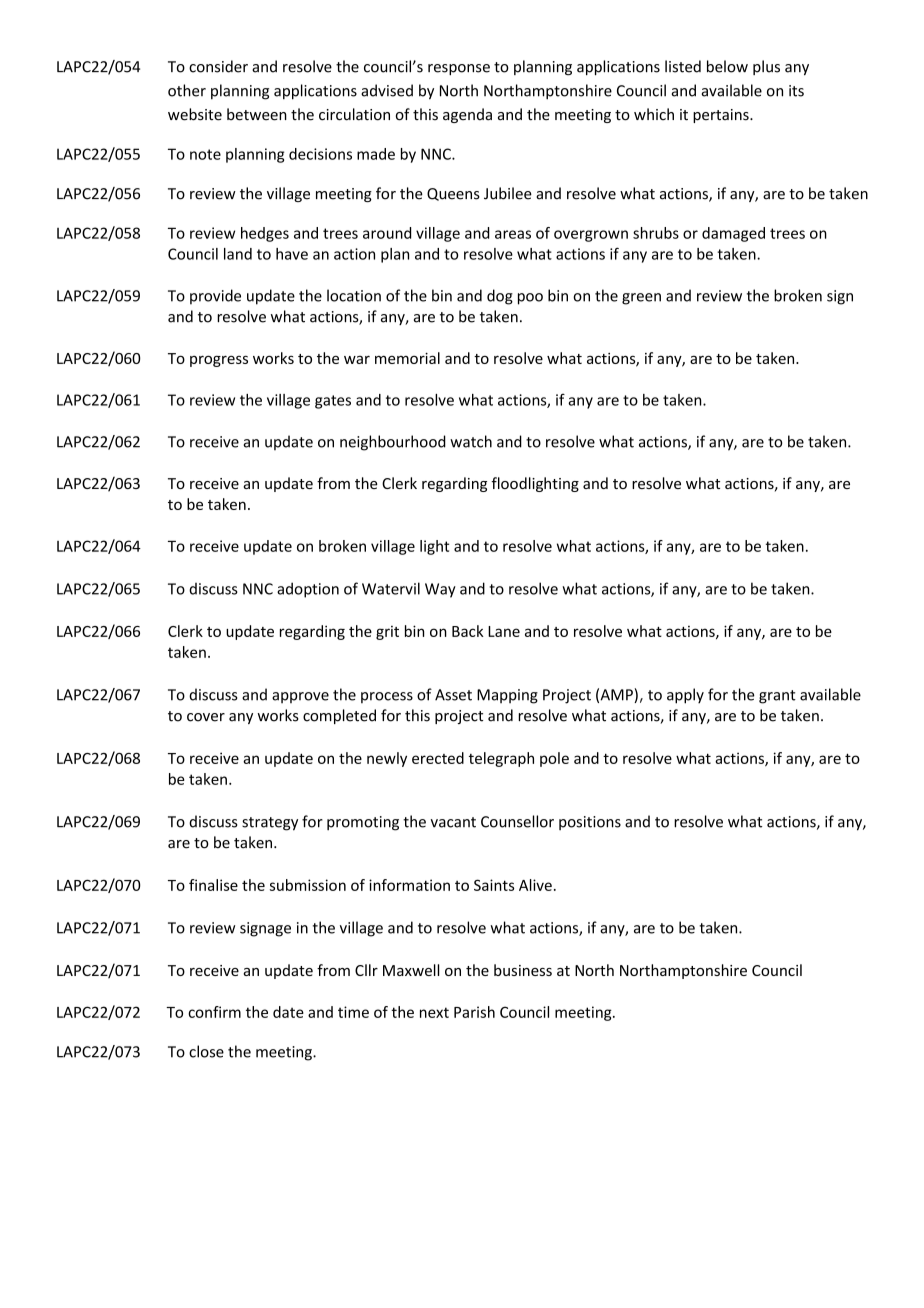 The image size is (924, 1308). Describe the element at coordinates (722, 116) in the screenshot. I see `pertains` at that location.
